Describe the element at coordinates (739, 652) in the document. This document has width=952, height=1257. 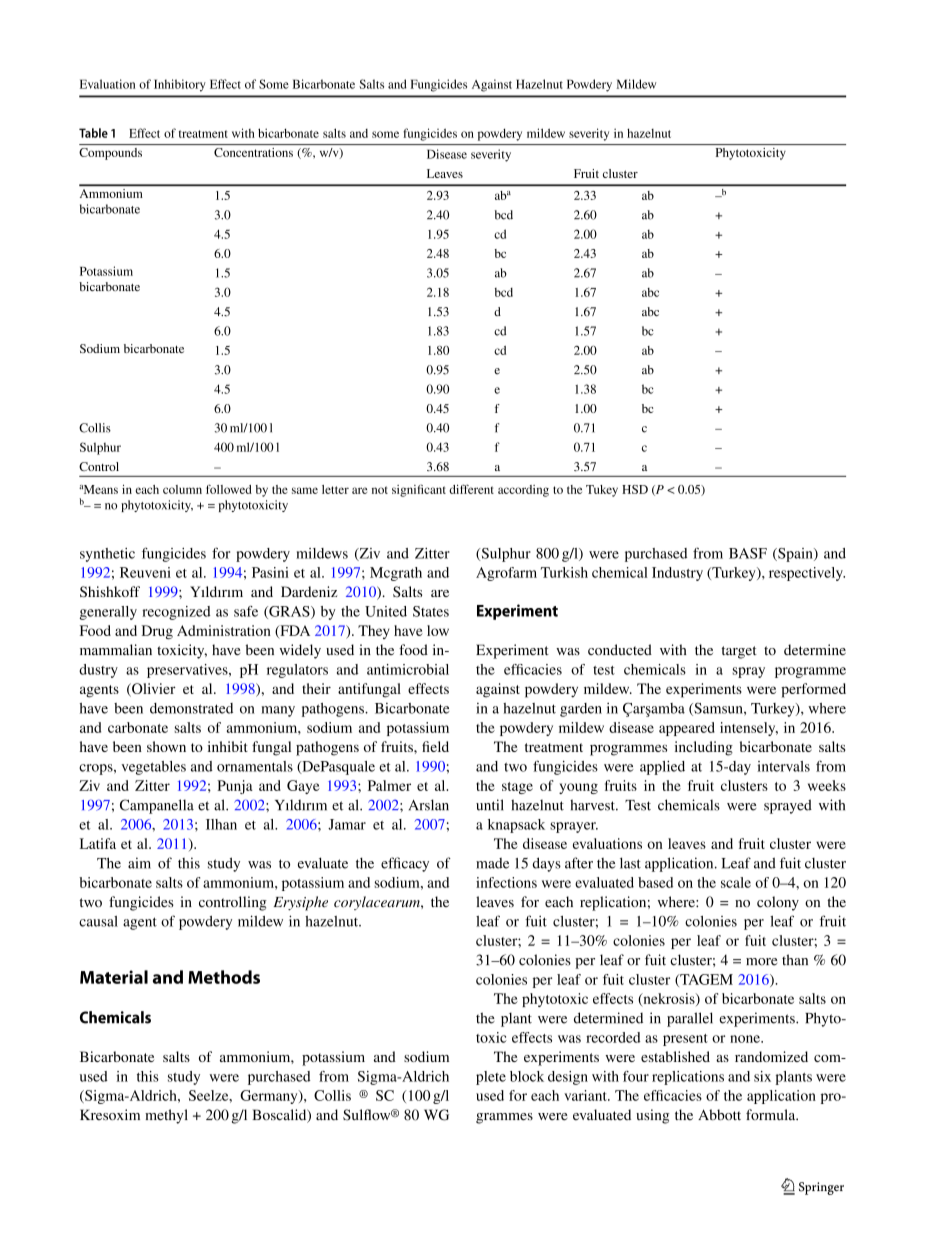
I see `target` at that location.
